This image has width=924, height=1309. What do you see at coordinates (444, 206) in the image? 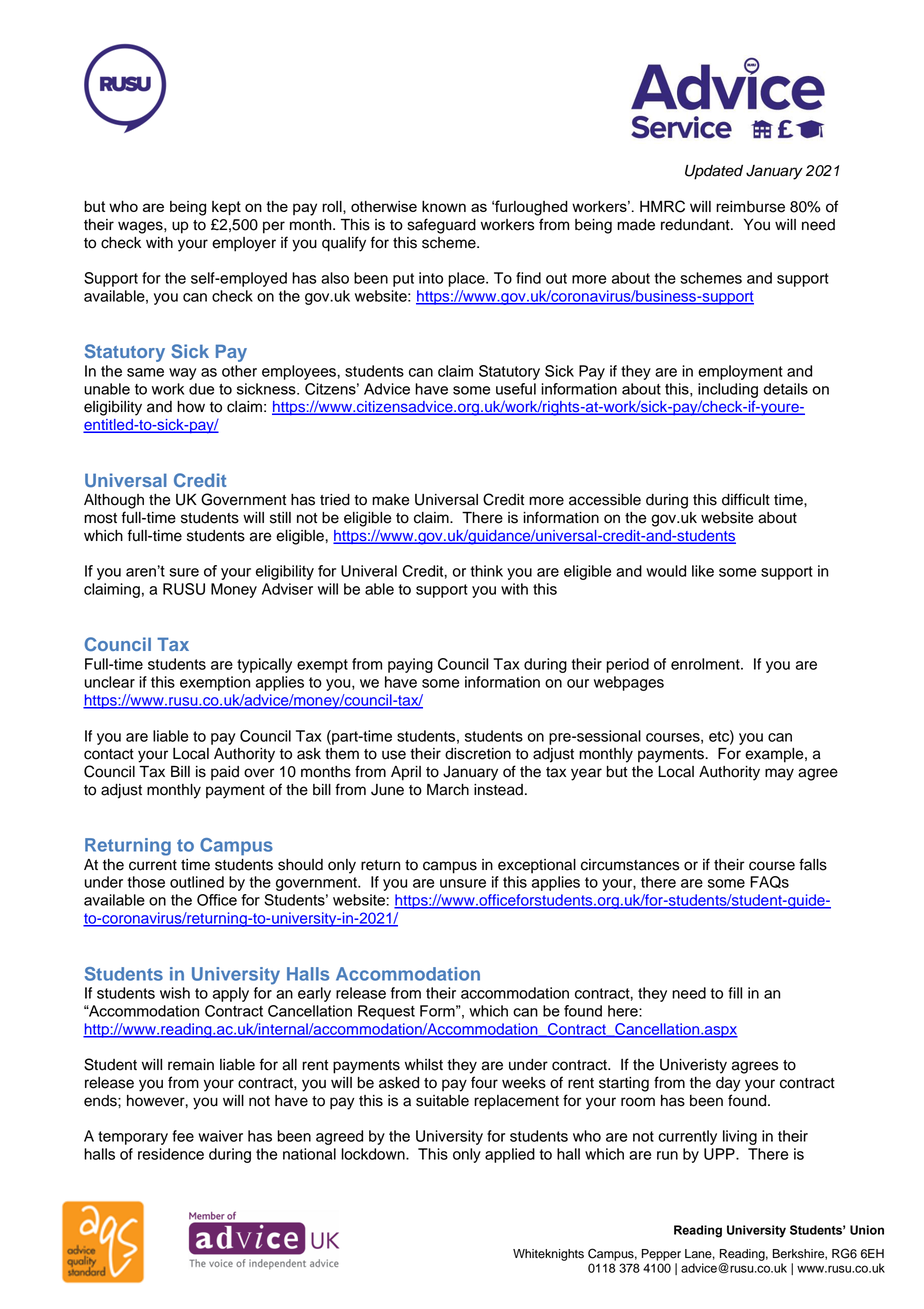
I see `known` at bounding box center [444, 206].
